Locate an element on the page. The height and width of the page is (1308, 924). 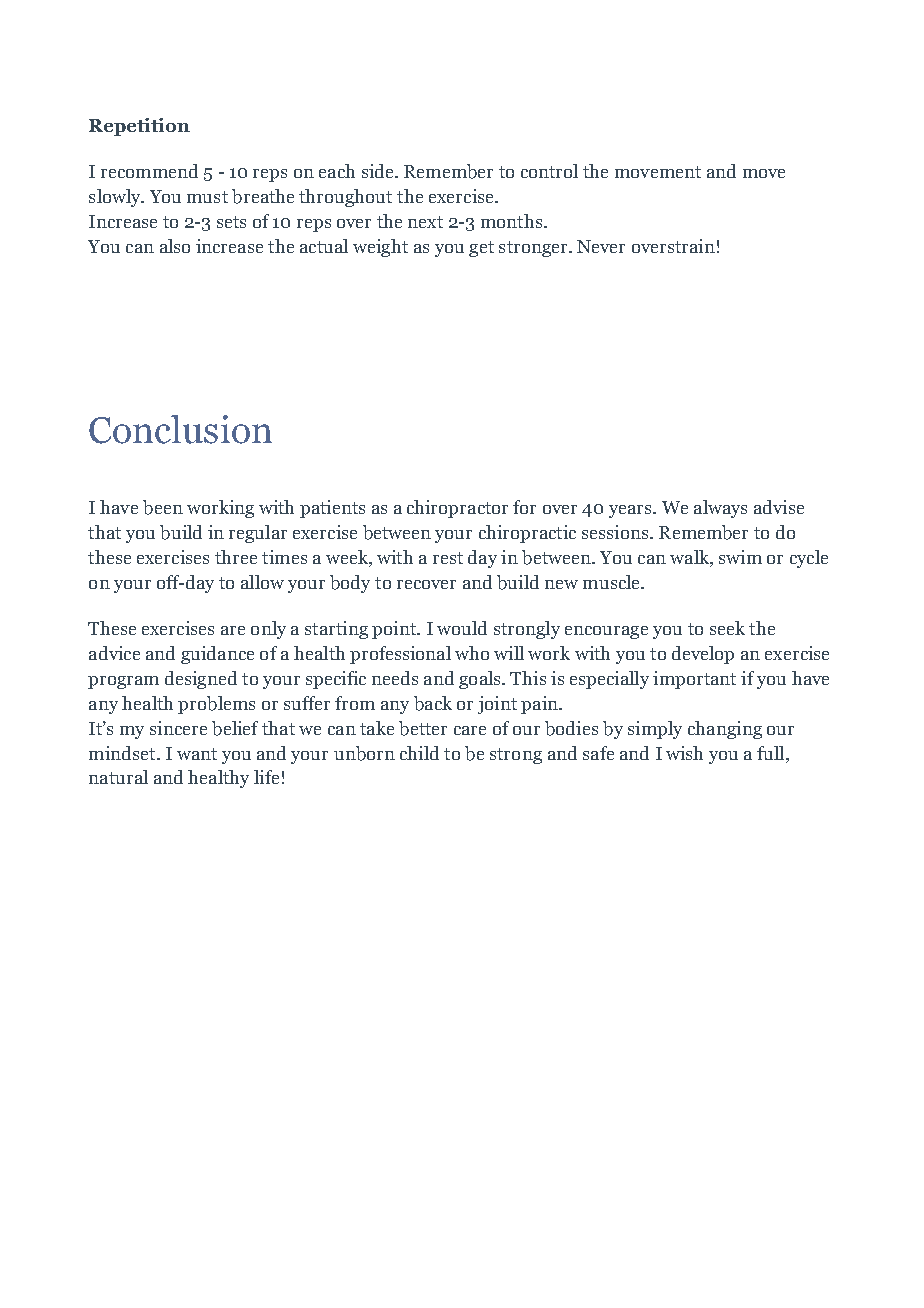
side is located at coordinates (379, 171).
